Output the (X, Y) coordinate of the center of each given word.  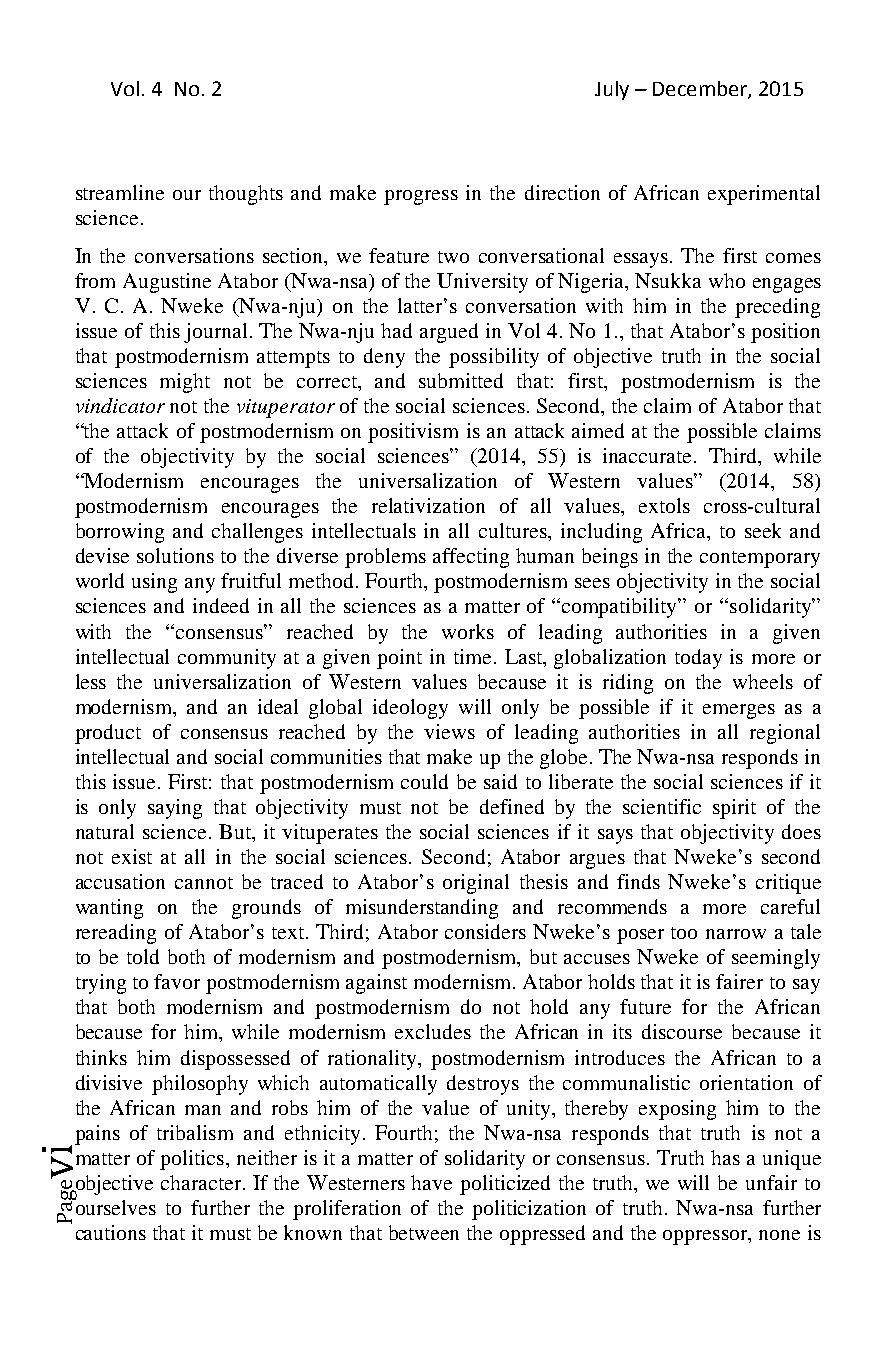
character (202, 1182)
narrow (736, 934)
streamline (120, 192)
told (143, 956)
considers (485, 931)
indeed (221, 605)
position (785, 333)
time (472, 656)
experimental (764, 195)
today (698, 659)
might (185, 383)
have (431, 1182)
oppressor (706, 1237)
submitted (461, 380)
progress (421, 197)
